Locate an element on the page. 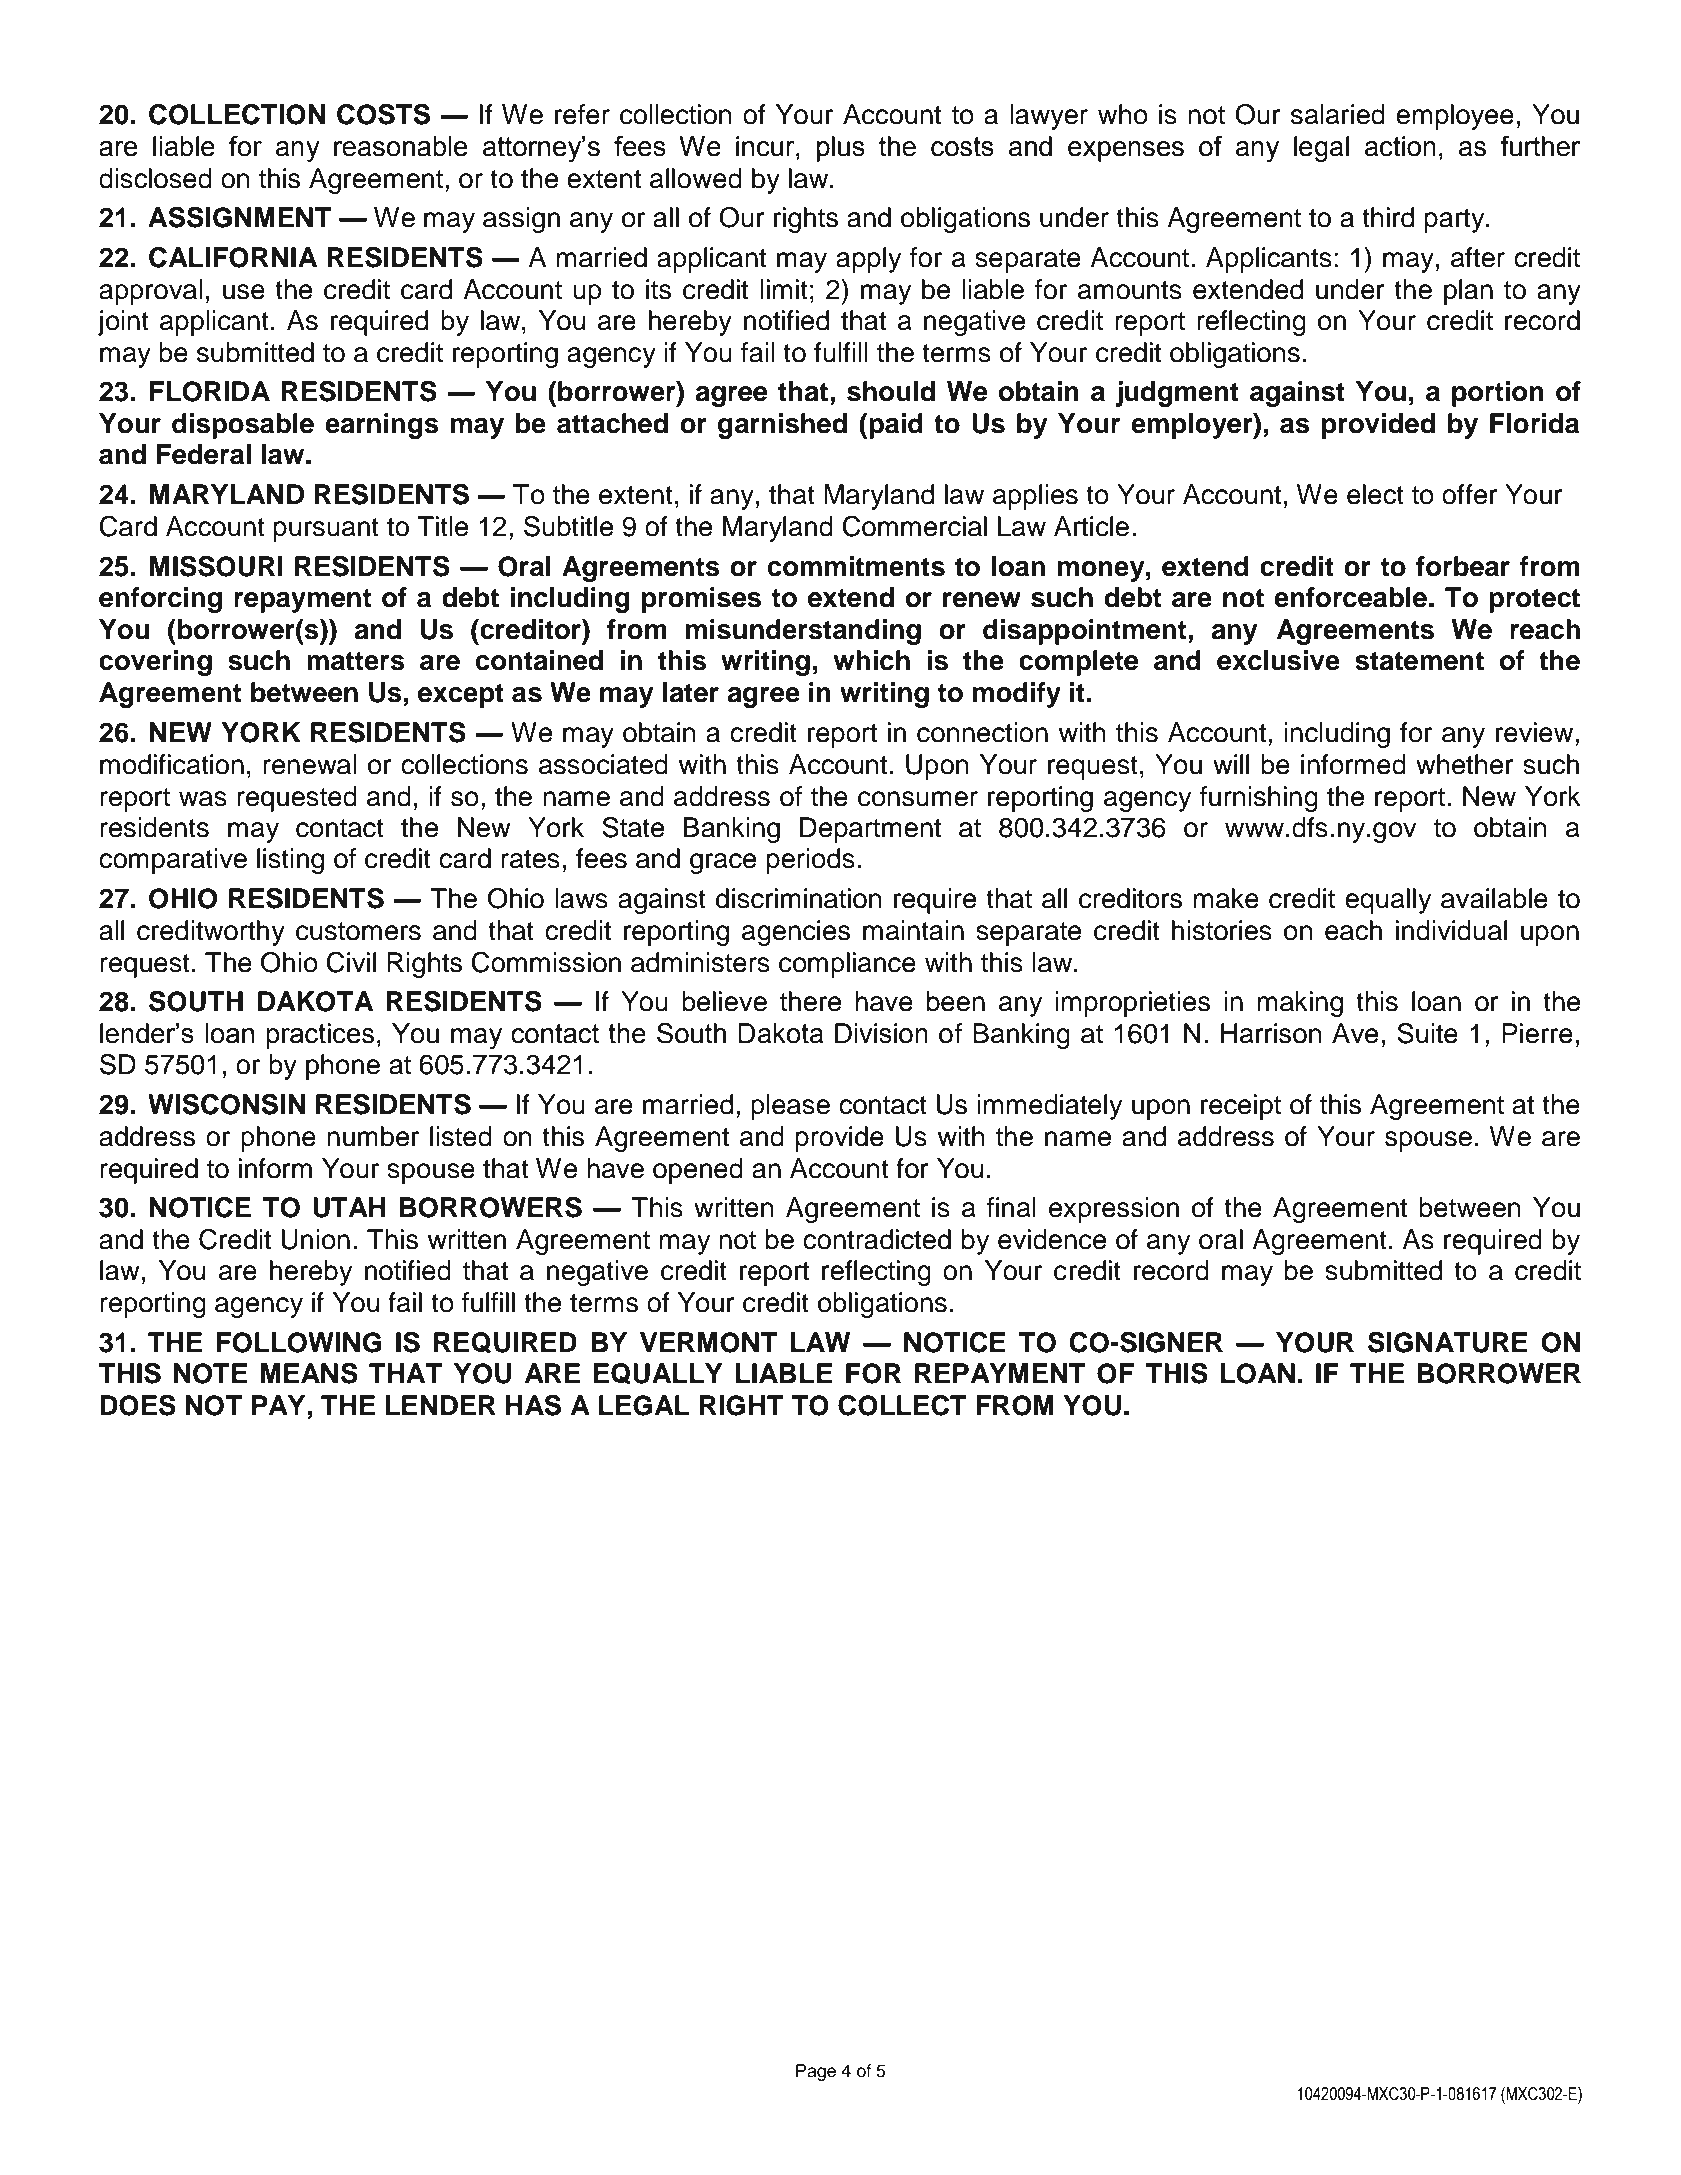 The width and height of the document is (1681, 2175). Page is located at coordinates (816, 2072).
